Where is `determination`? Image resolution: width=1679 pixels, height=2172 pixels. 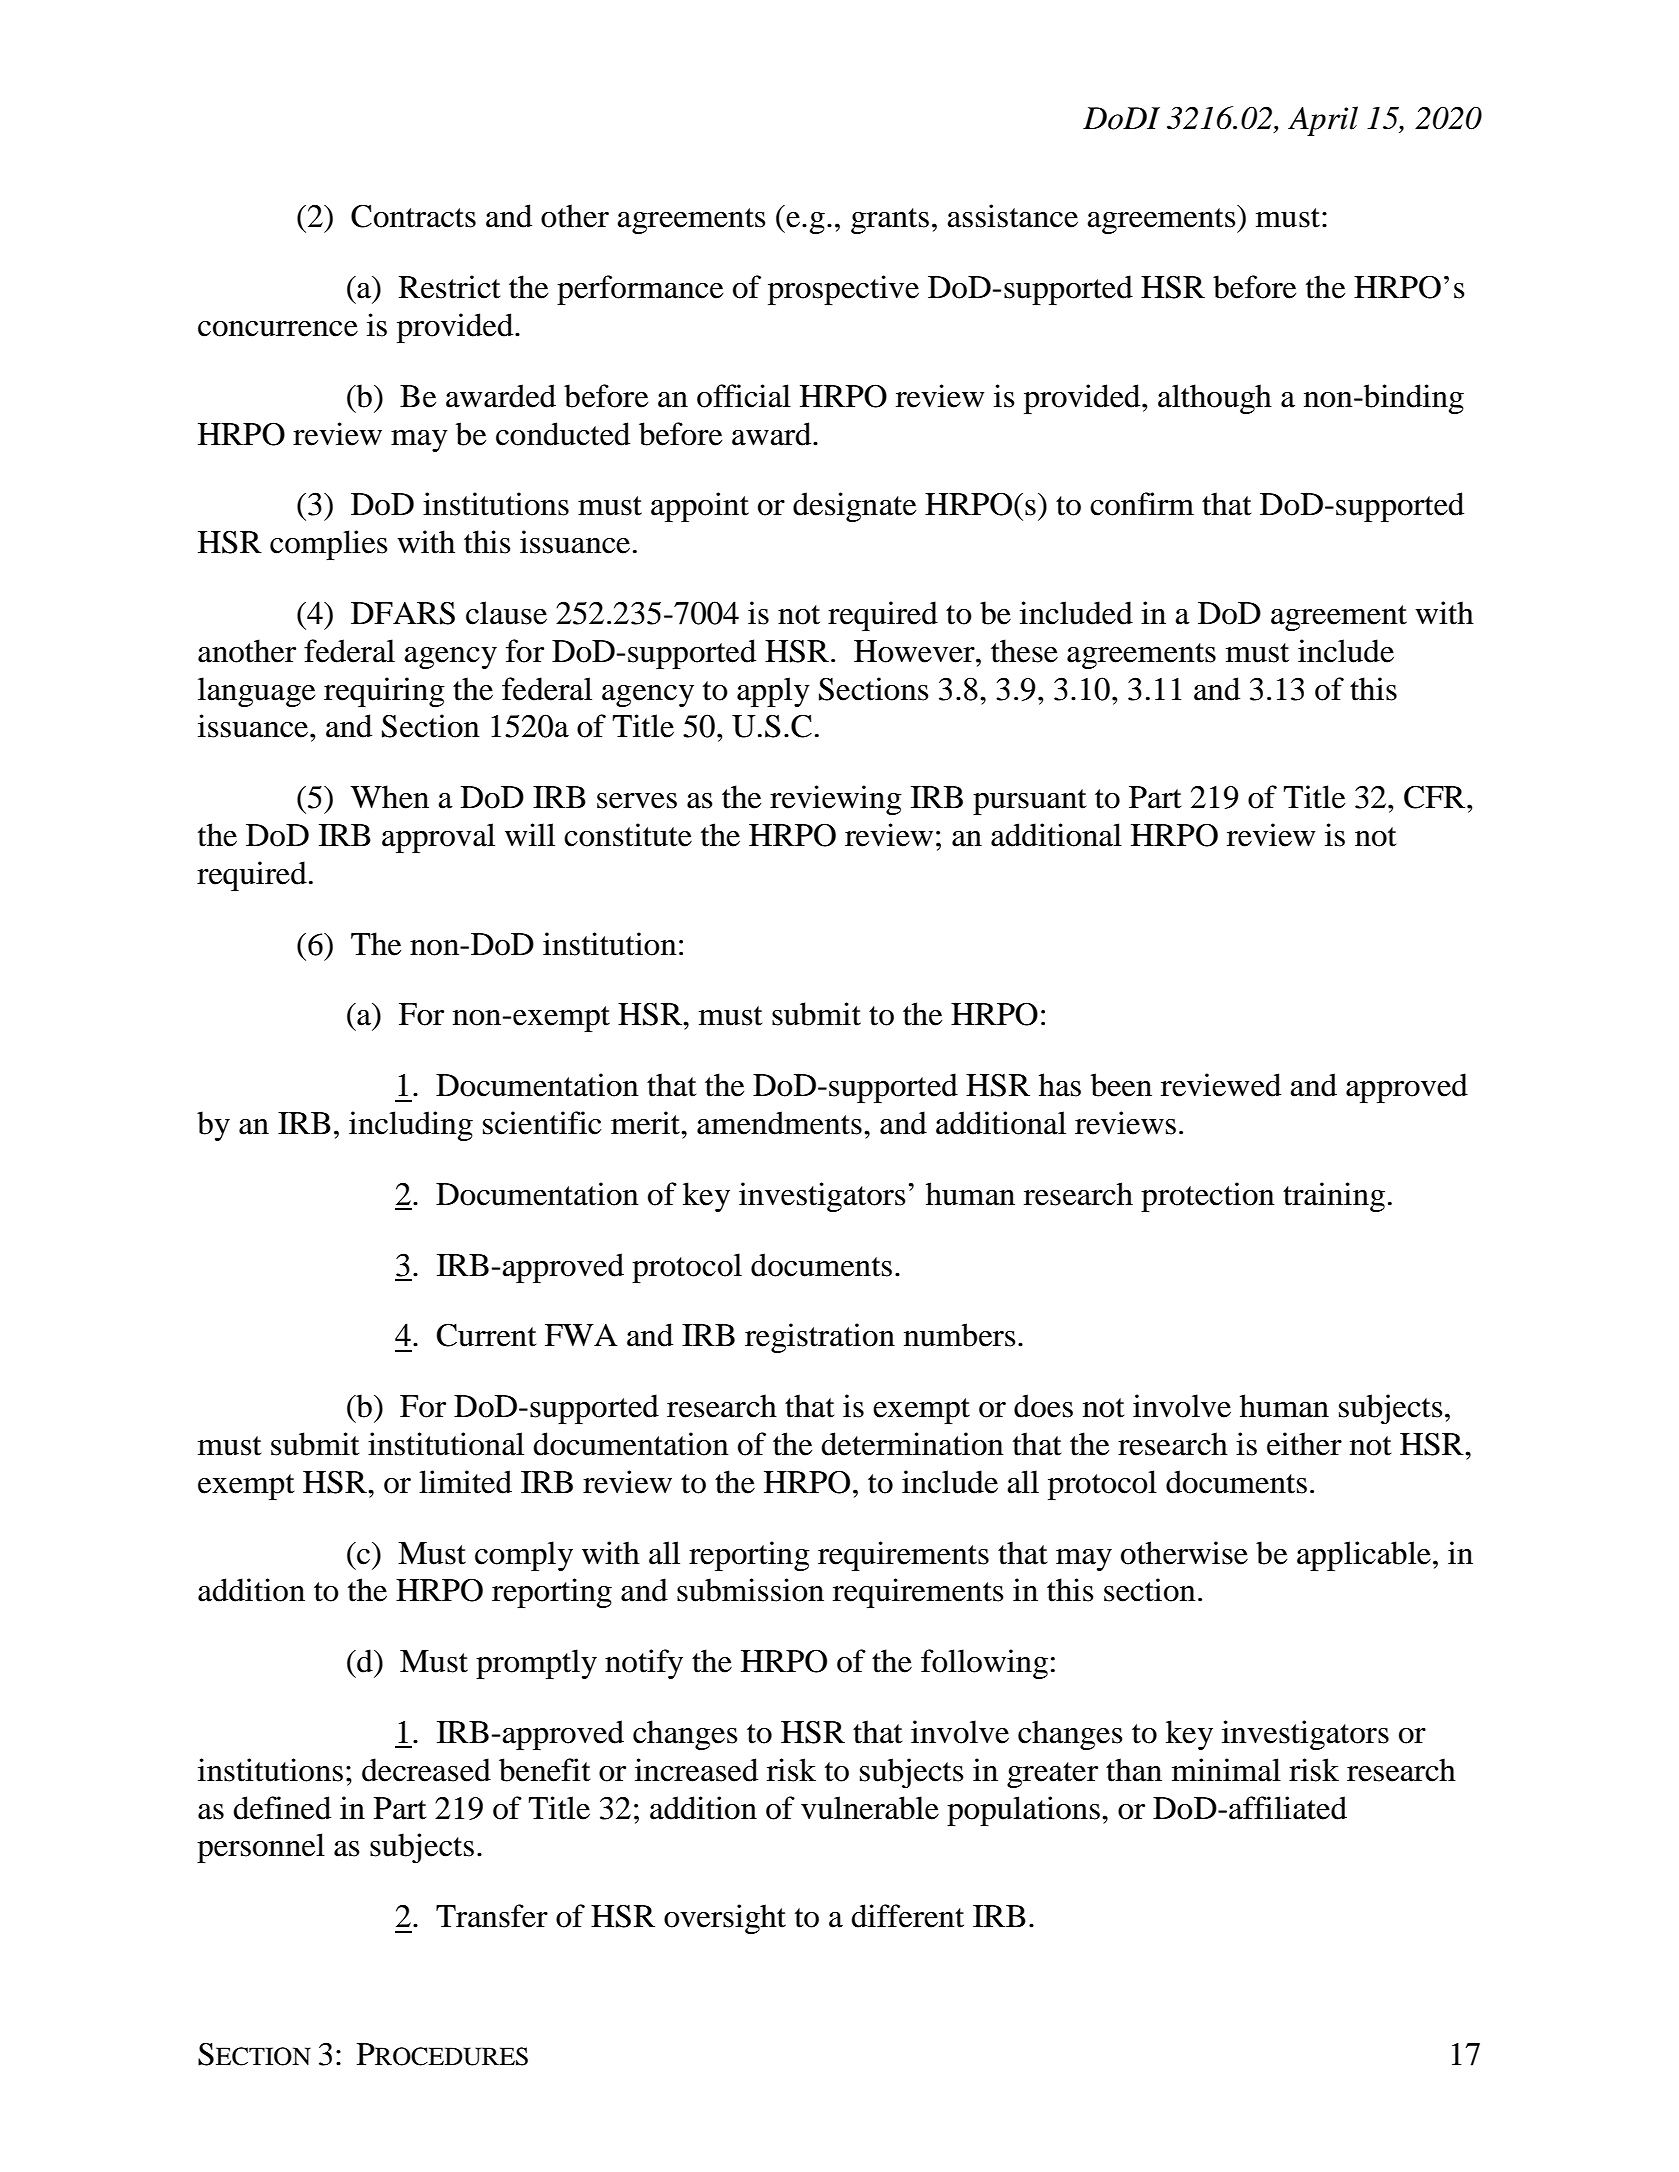
determination is located at coordinates (912, 1444).
